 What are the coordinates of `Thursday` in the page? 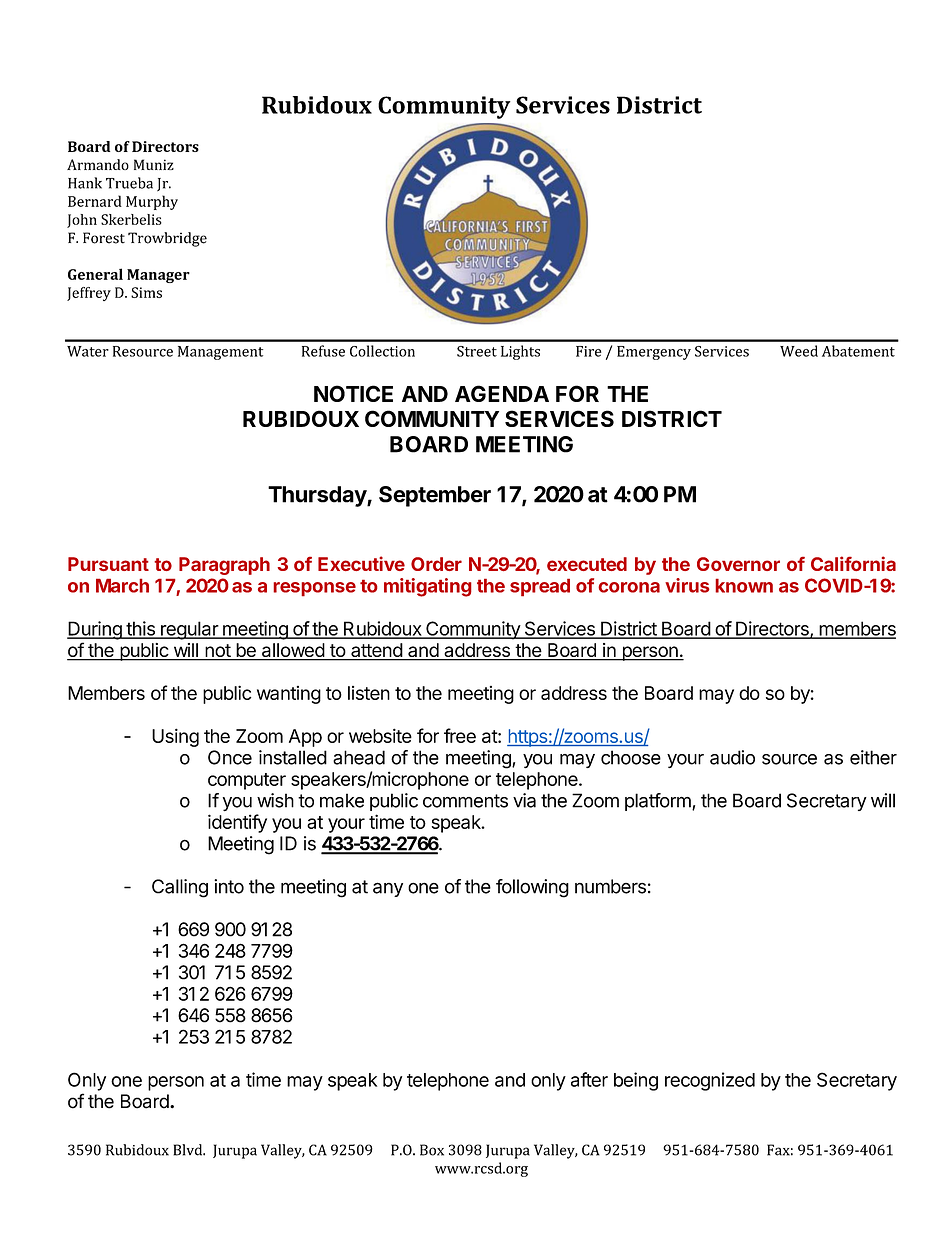 It's located at (318, 496).
